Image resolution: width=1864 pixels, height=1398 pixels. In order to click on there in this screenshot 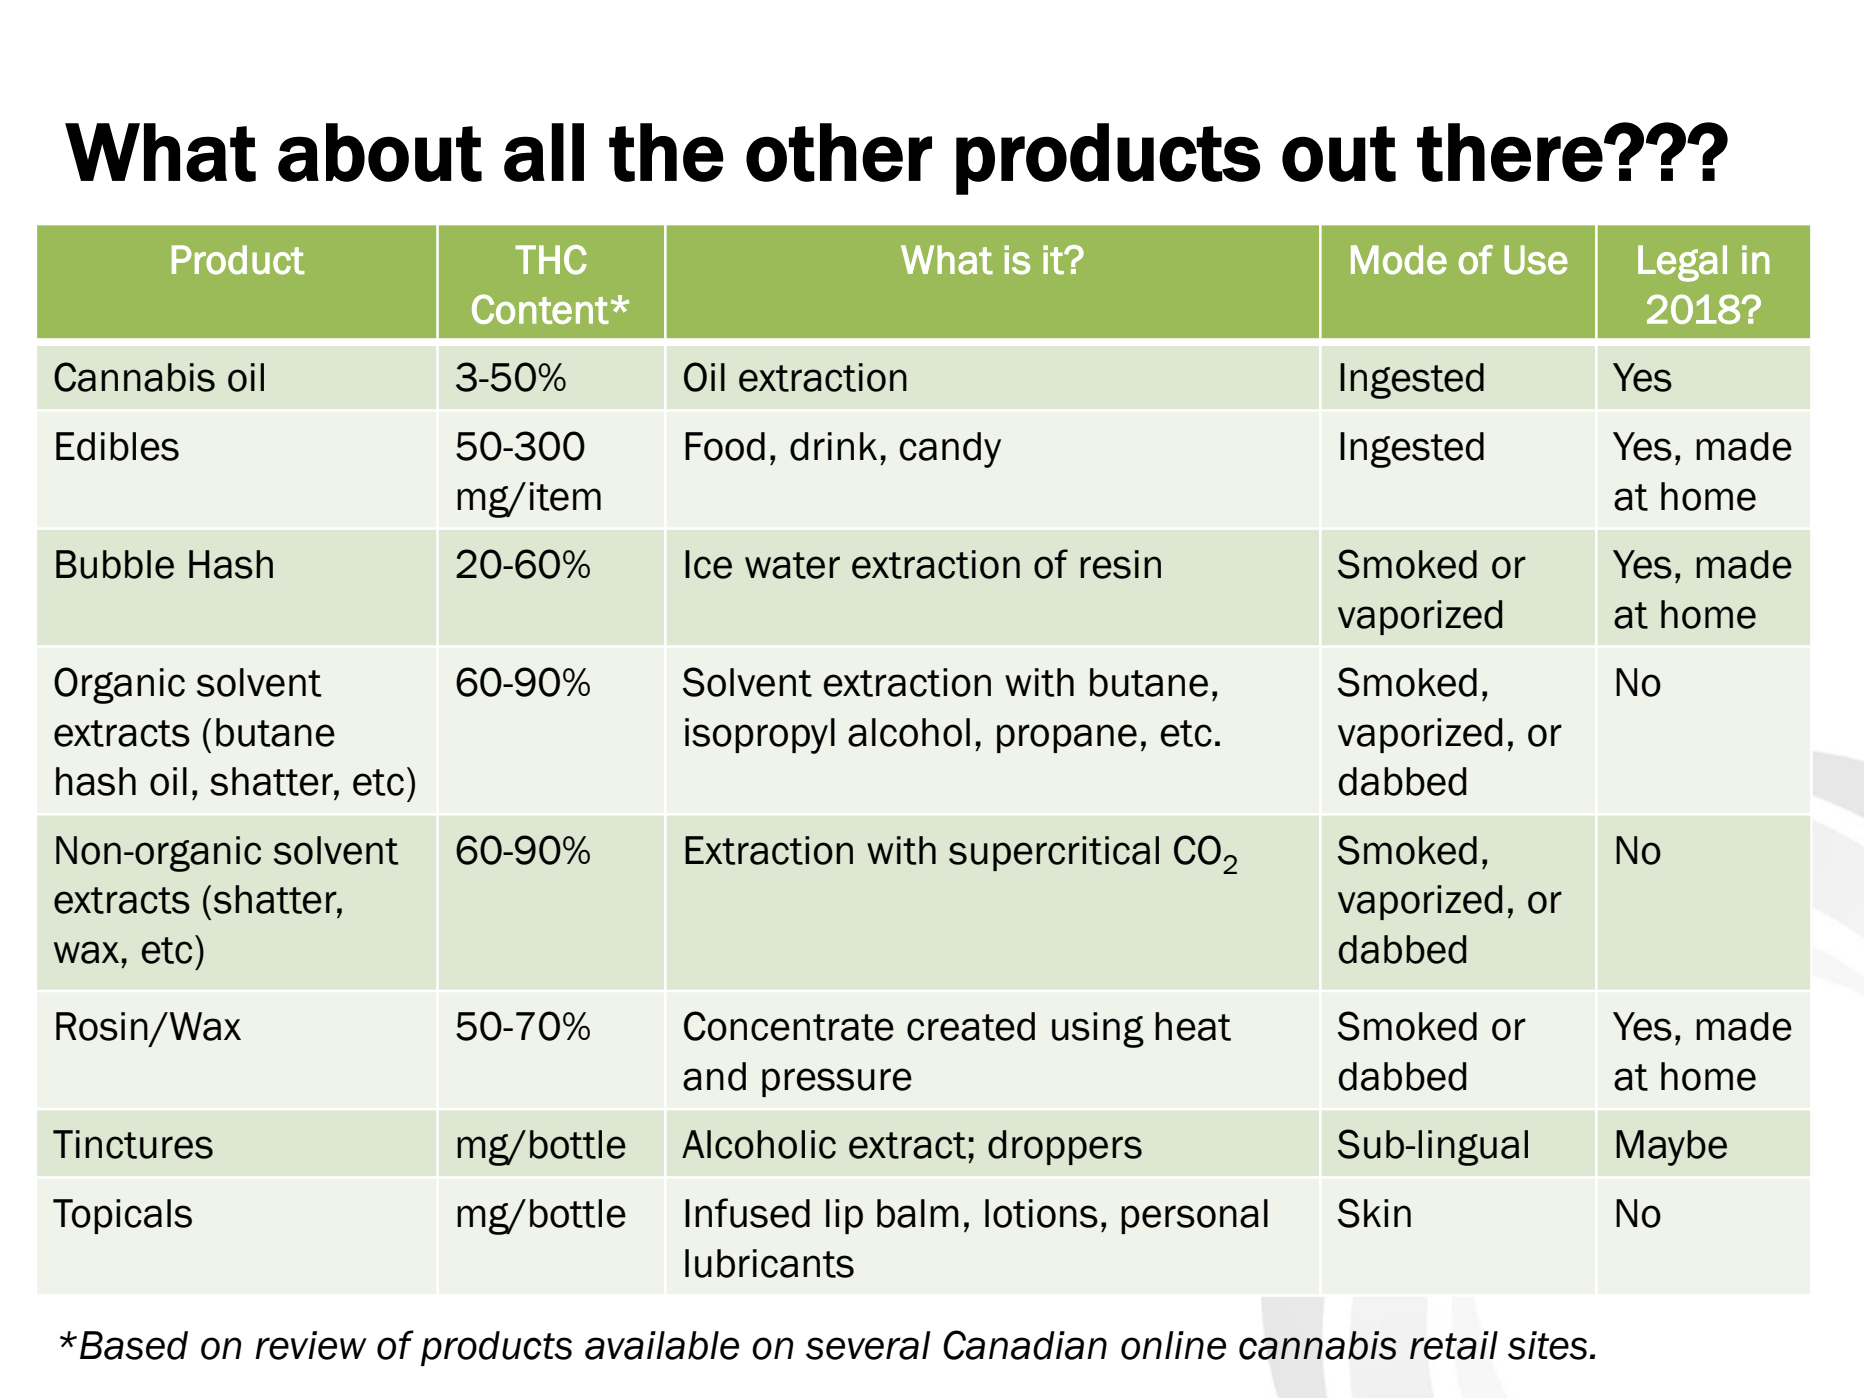, I will do `click(1510, 152)`.
